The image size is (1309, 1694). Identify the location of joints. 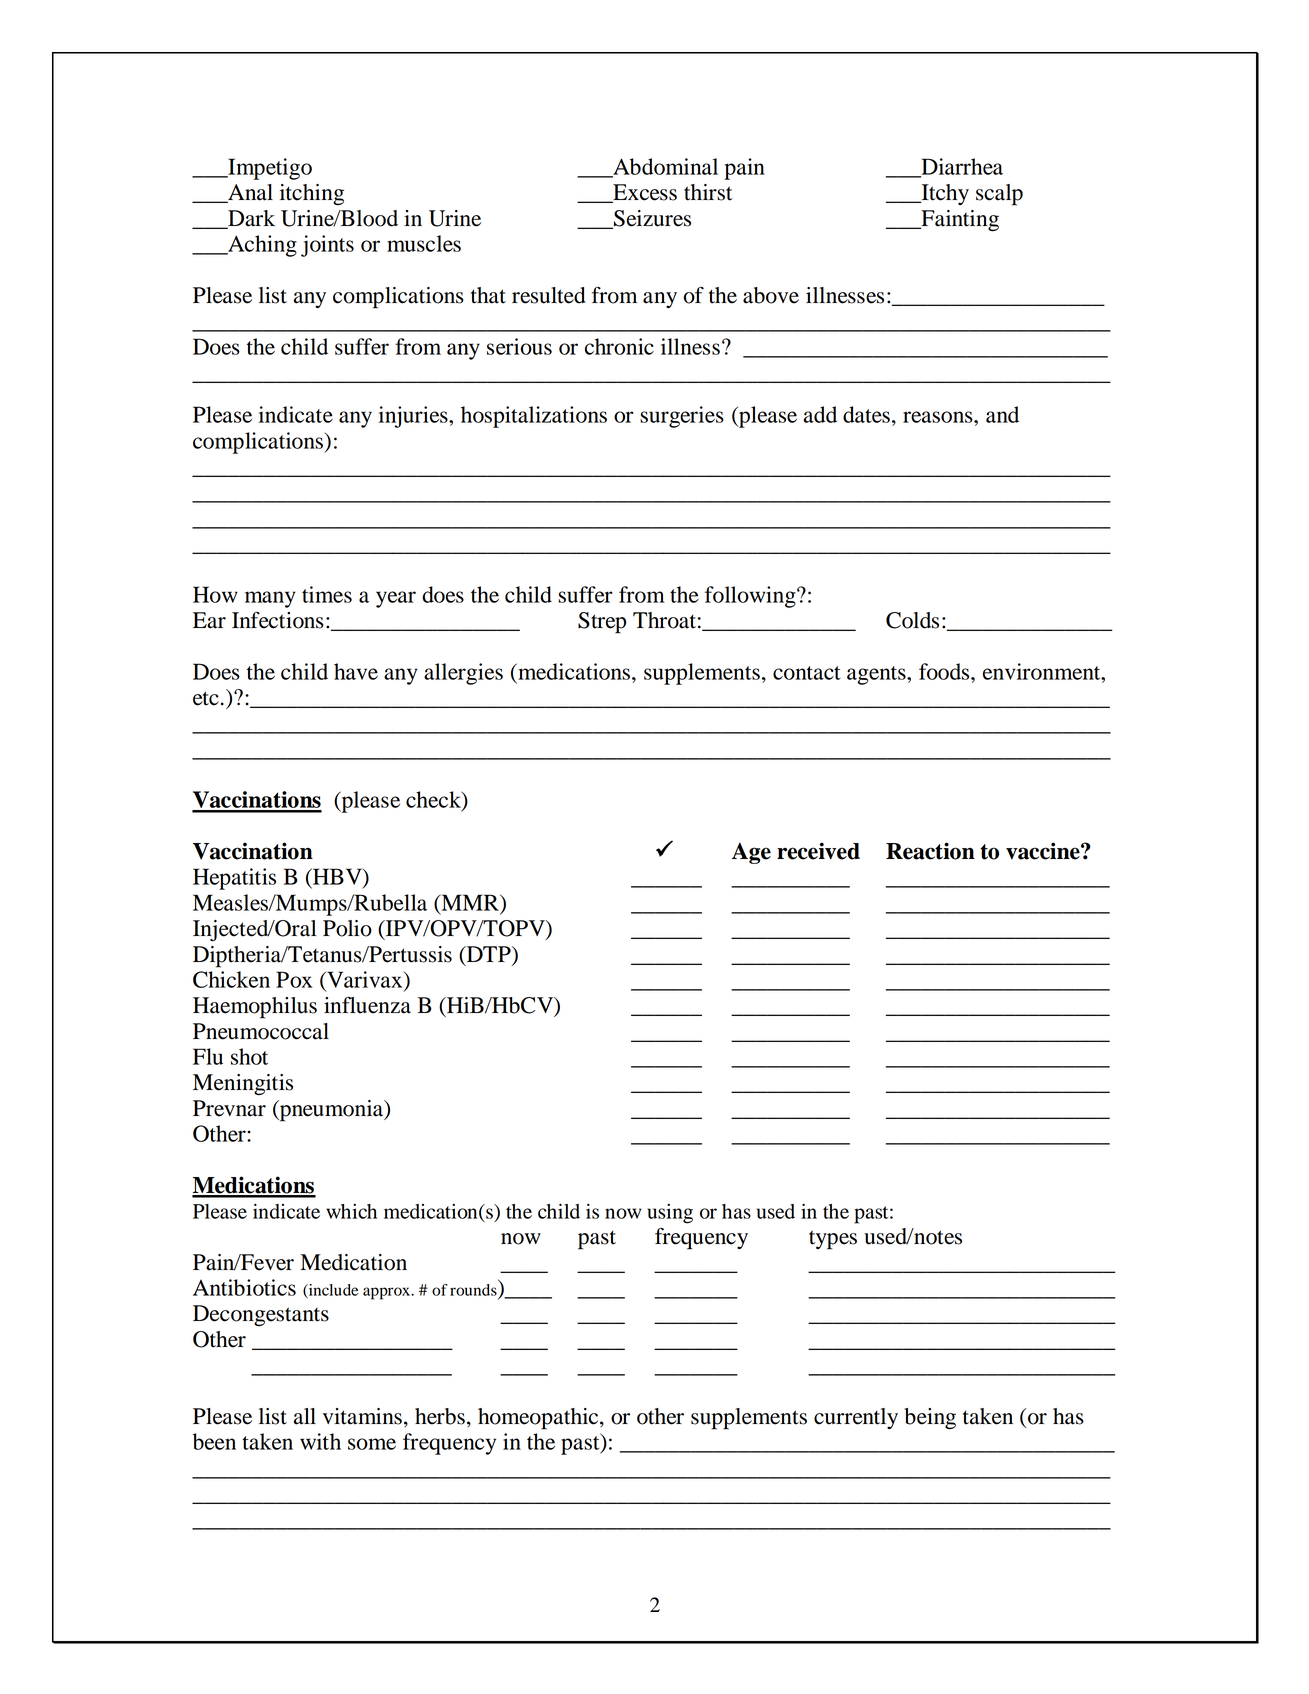
(327, 246).
